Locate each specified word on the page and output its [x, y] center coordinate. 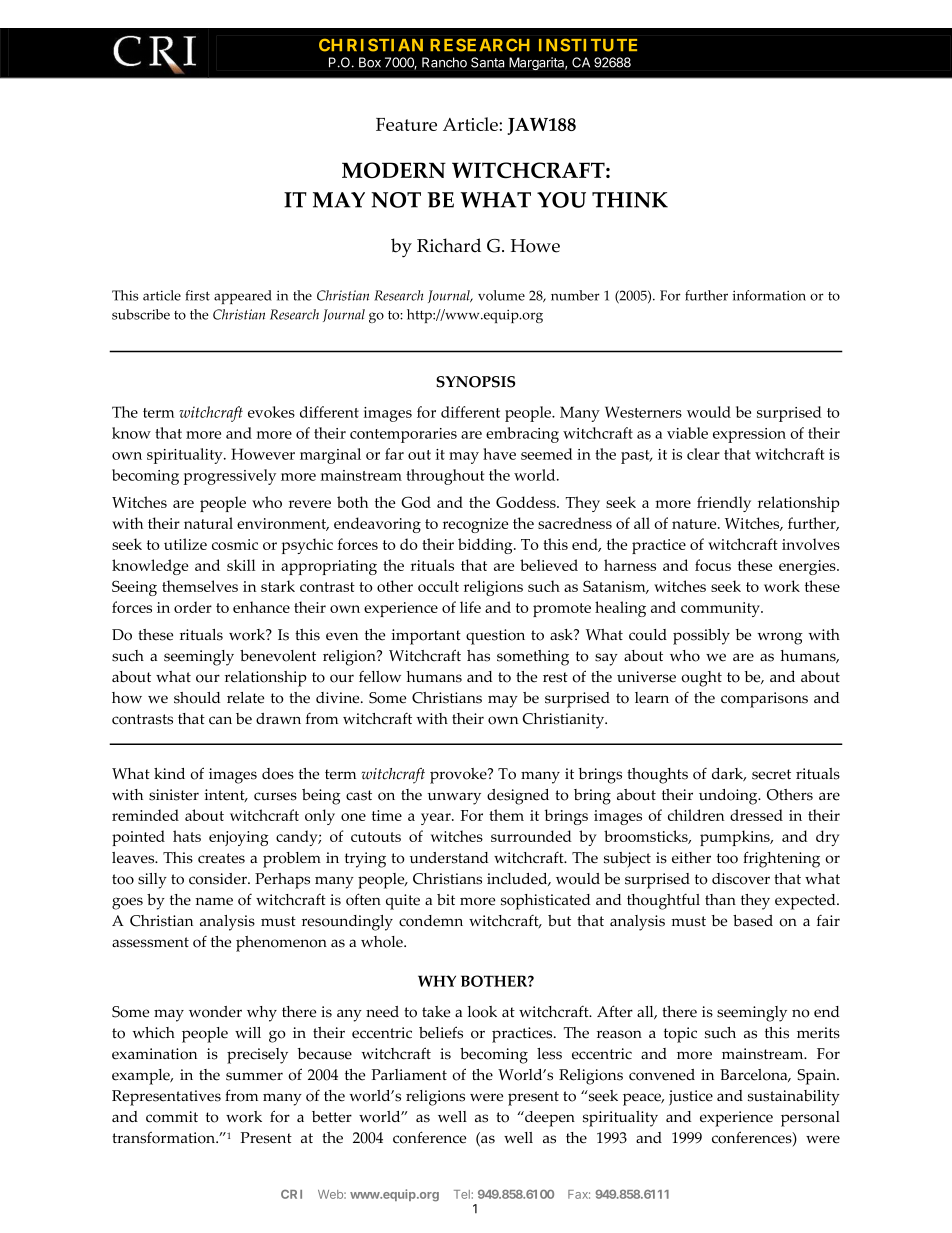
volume [501, 295]
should [197, 698]
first [197, 295]
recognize [475, 525]
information [769, 295]
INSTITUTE [588, 45]
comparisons [764, 700]
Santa [487, 62]
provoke [459, 776]
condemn [431, 921]
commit [172, 1117]
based [753, 921]
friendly [724, 504]
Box [370, 62]
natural [208, 523]
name [214, 901]
